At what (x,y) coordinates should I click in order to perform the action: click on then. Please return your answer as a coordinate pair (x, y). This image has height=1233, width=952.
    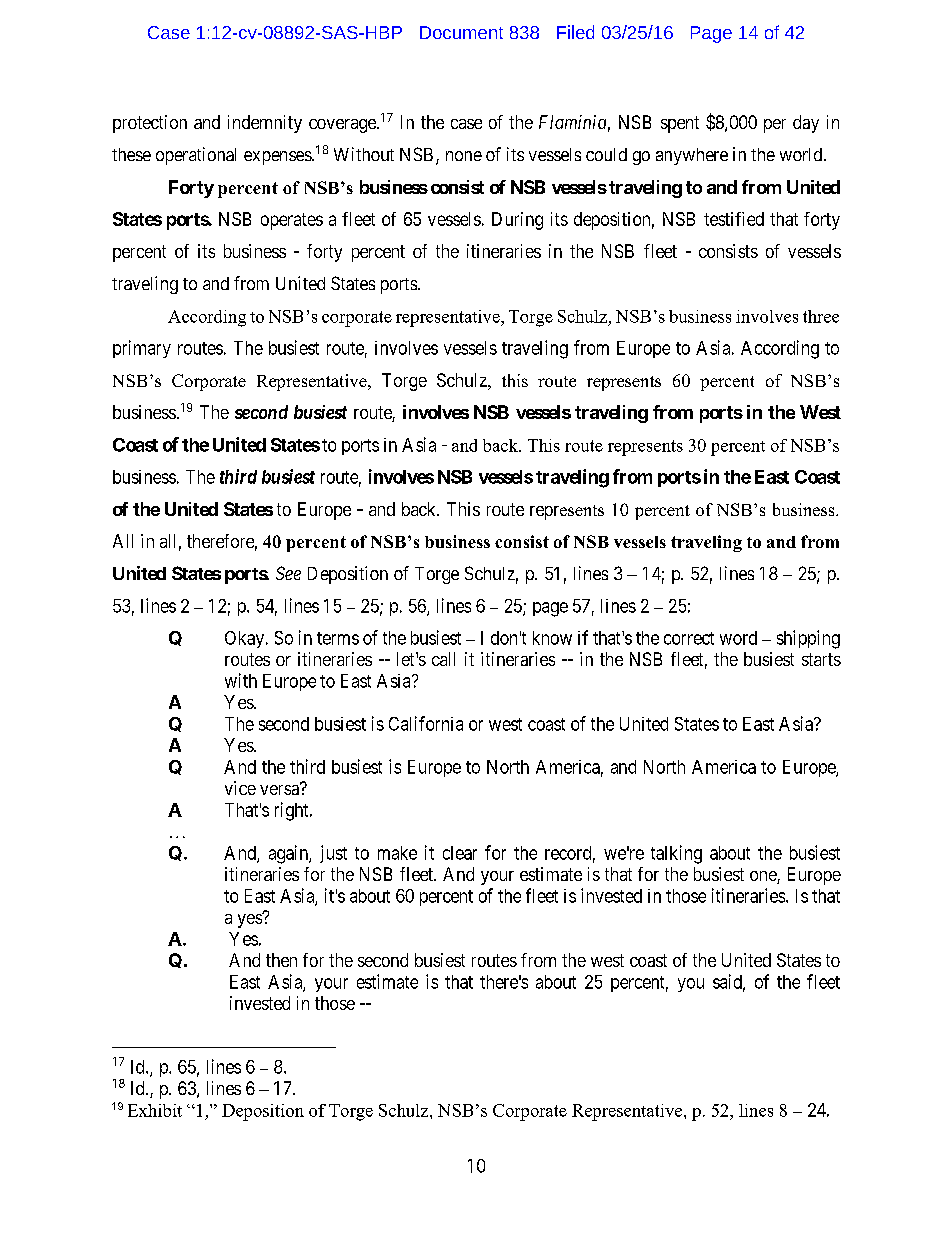
    Looking at the image, I should click on (281, 960).
